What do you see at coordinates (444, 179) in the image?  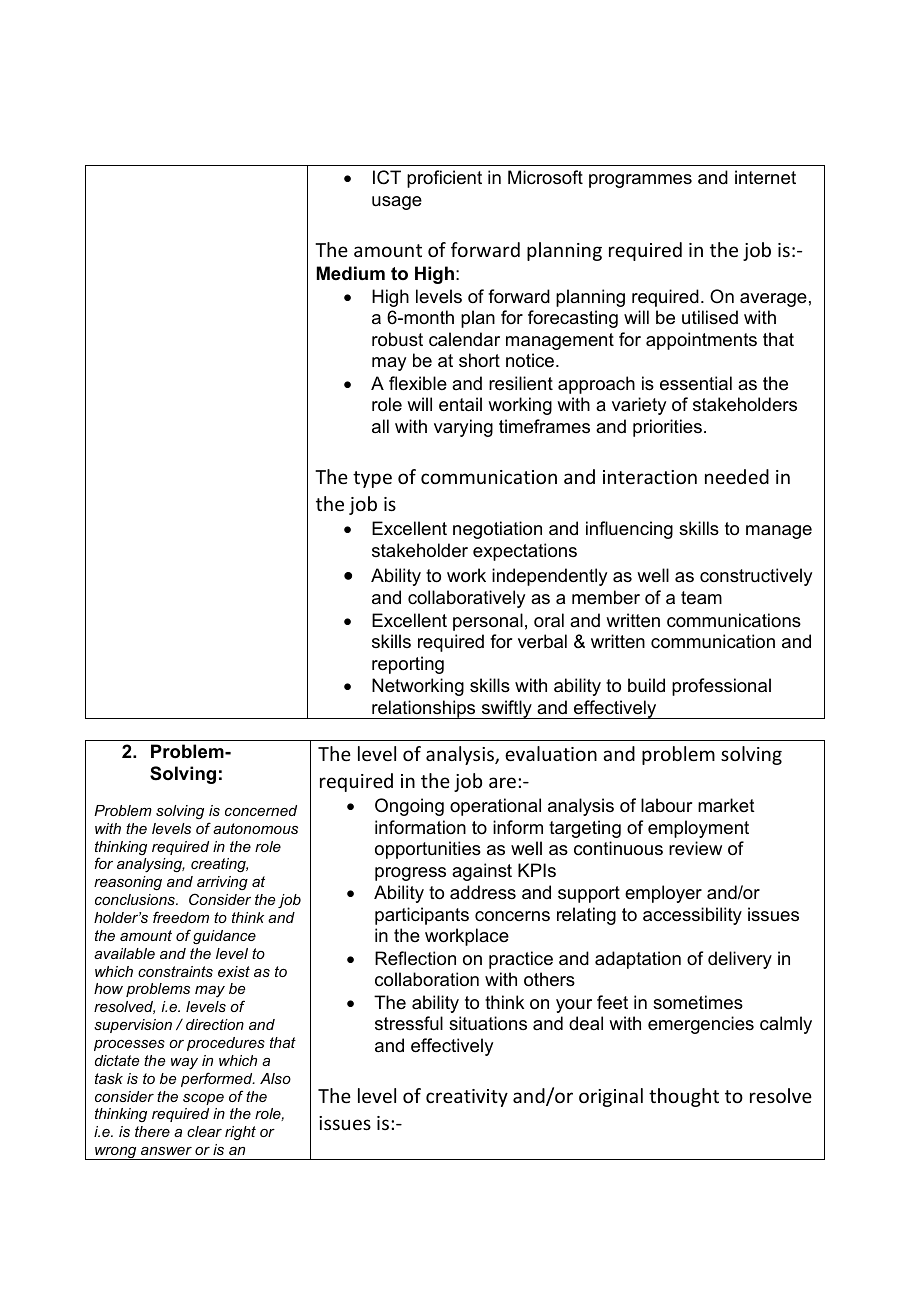 I see `proficient` at bounding box center [444, 179].
